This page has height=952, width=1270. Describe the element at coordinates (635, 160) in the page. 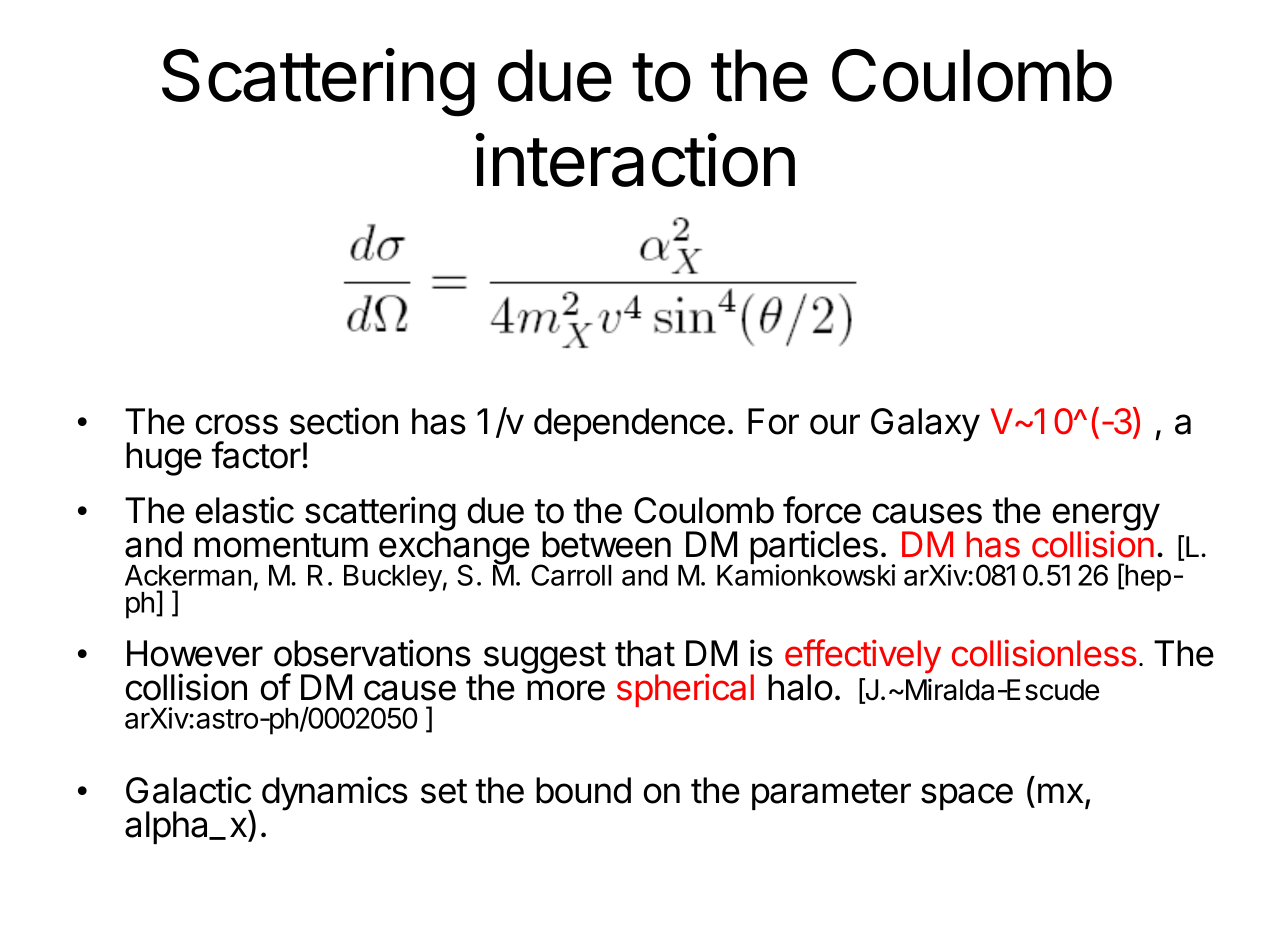

I see `interaction` at that location.
